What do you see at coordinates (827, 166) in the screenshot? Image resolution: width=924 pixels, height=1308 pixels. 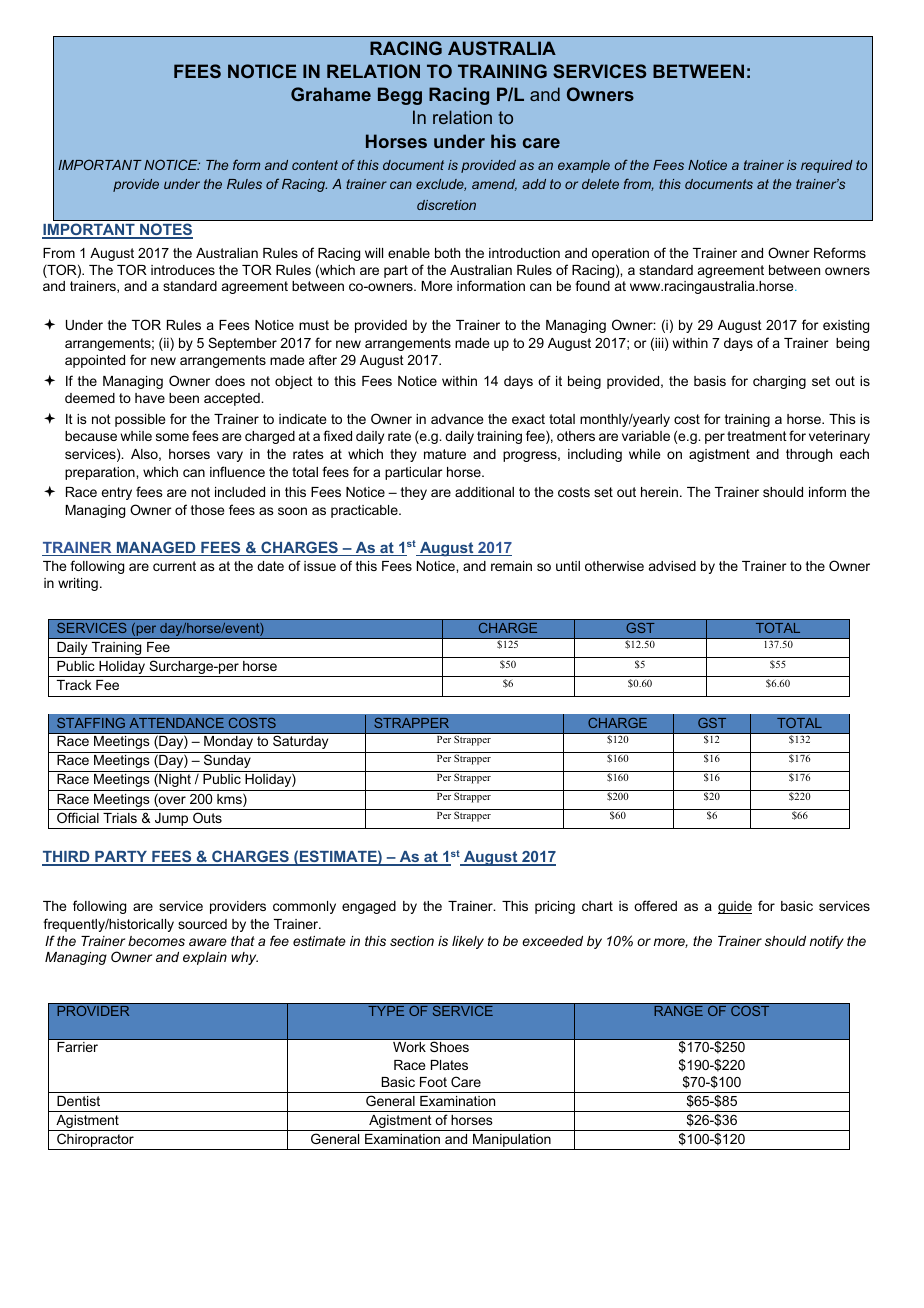 I see `required` at bounding box center [827, 166].
